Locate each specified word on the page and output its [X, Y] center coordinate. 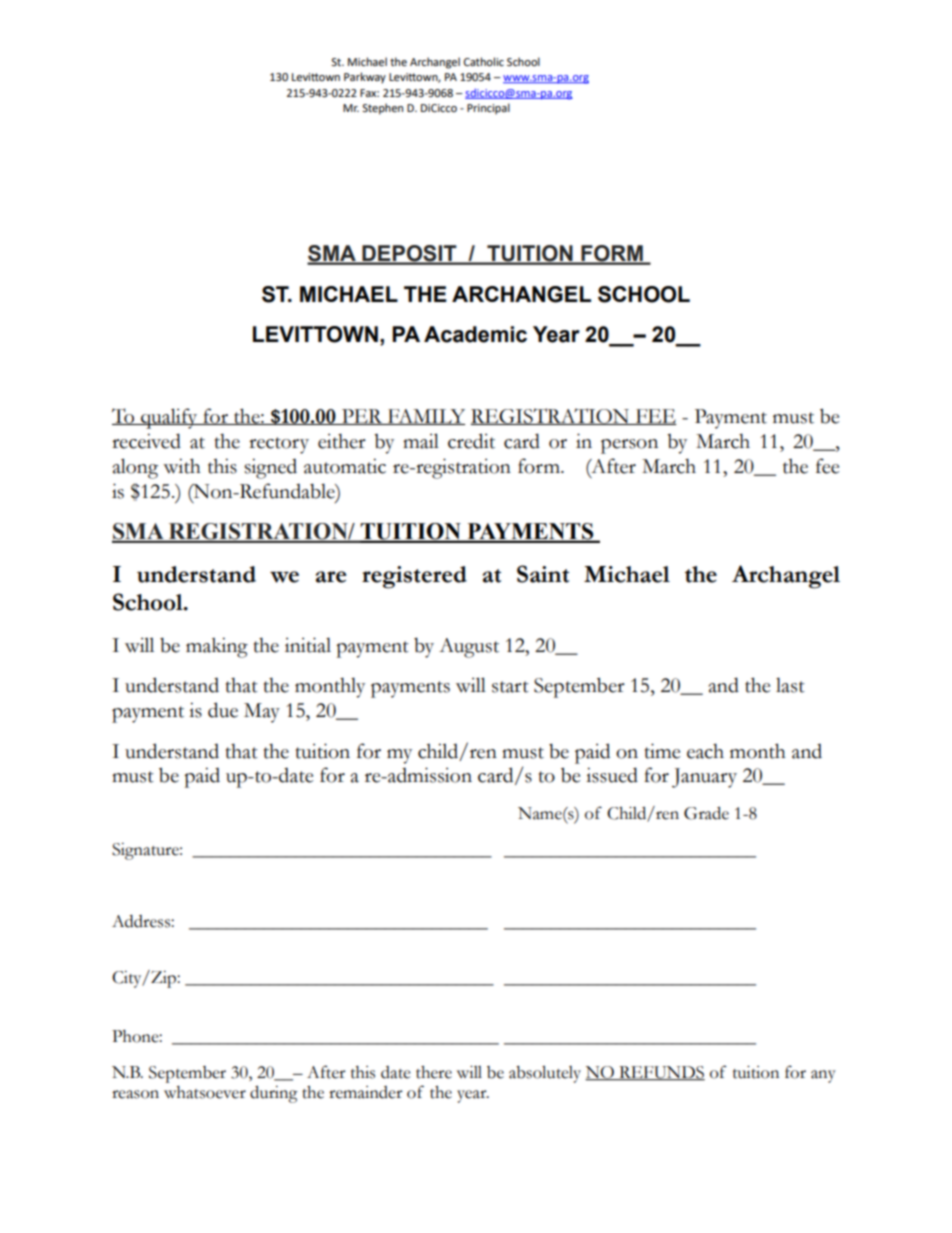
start [510, 687]
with [182, 466]
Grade [706, 813]
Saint [543, 574]
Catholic [484, 61]
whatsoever [205, 1092]
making [217, 647]
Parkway [365, 78]
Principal [488, 109]
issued [612, 775]
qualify [169, 418]
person [629, 446]
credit [471, 441]
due [223, 710]
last [790, 685]
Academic [475, 334]
